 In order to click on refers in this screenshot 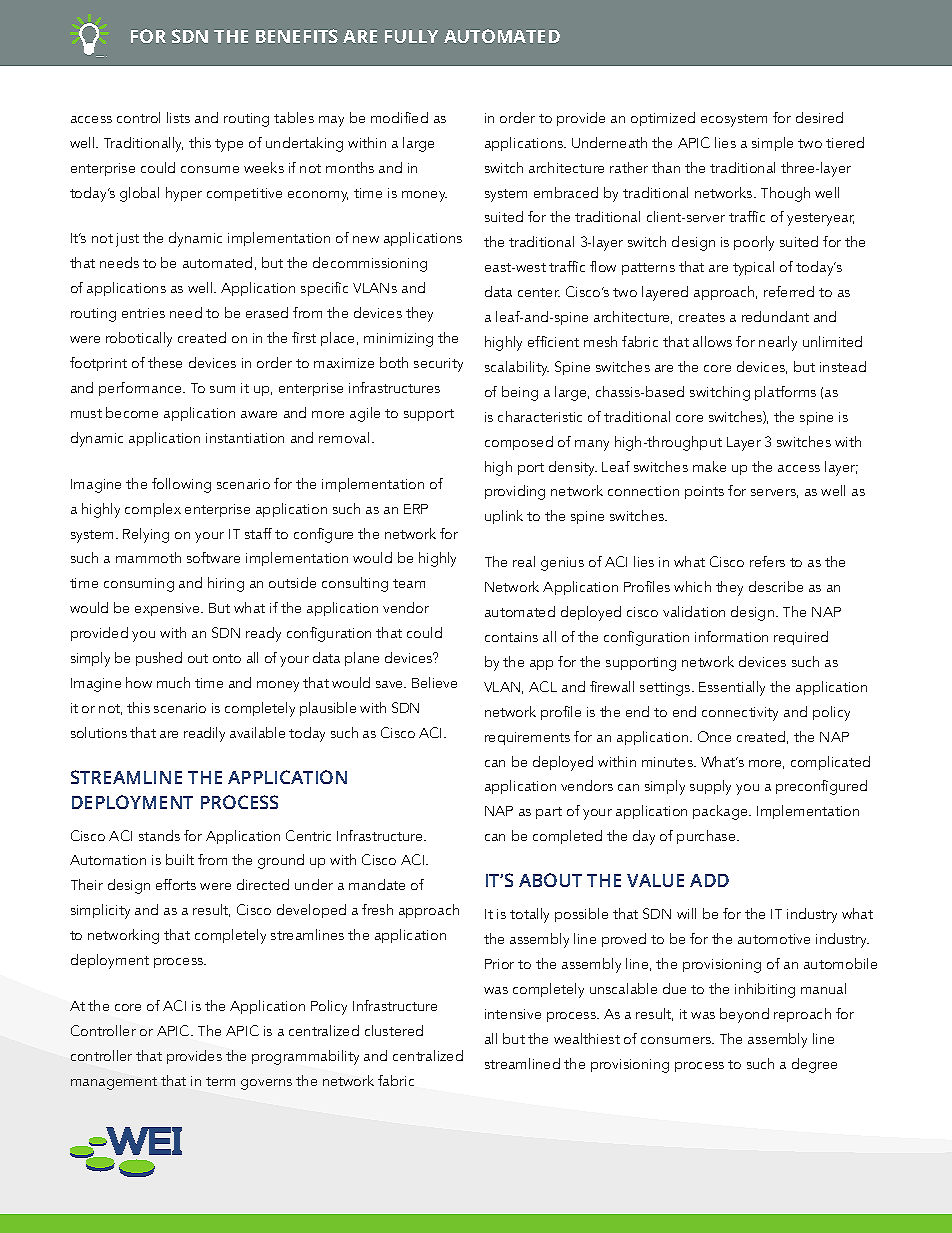, I will do `click(767, 561)`.
